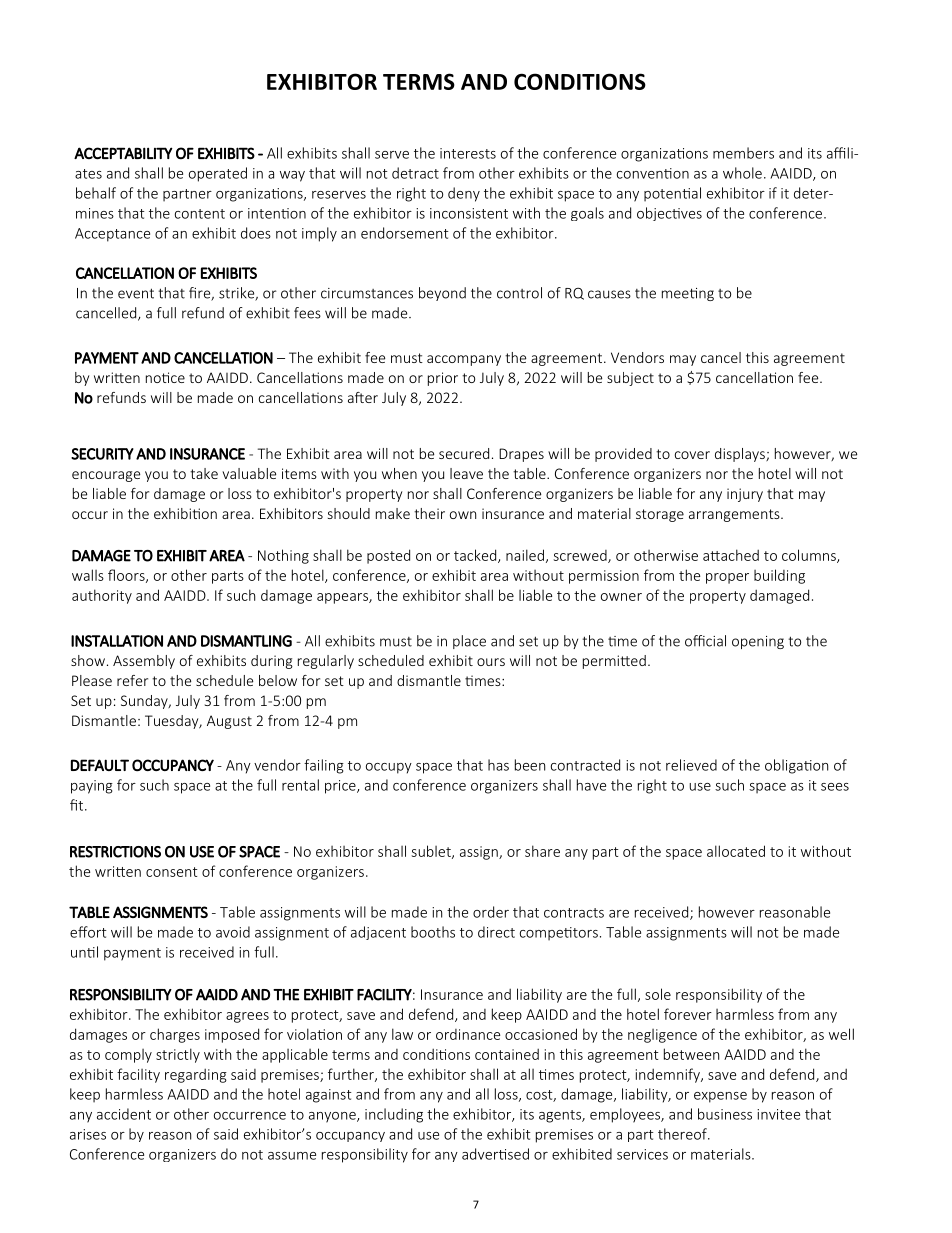 This document has height=1233, width=952. What do you see at coordinates (742, 173) in the document?
I see `whole` at bounding box center [742, 173].
